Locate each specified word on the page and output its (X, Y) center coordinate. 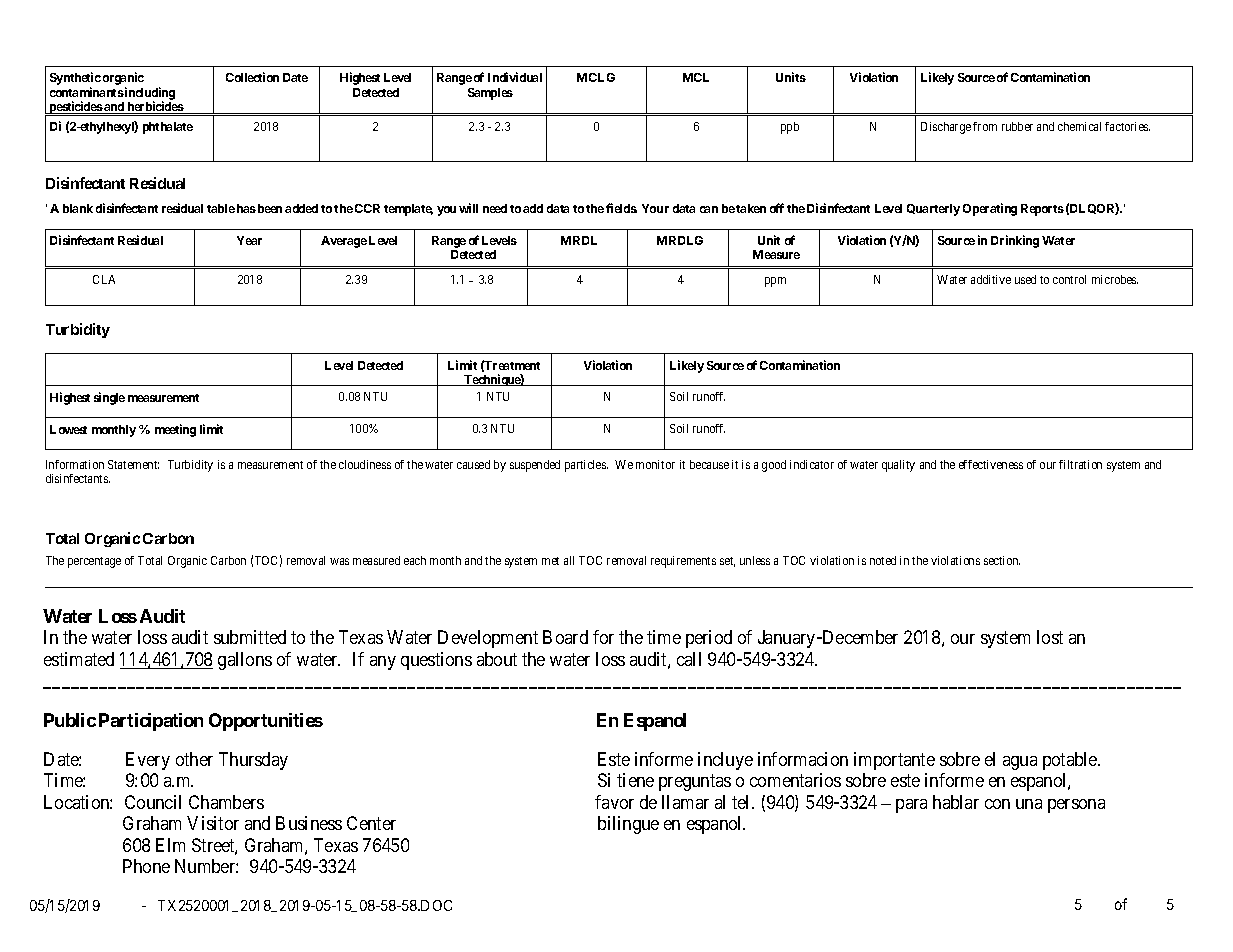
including (149, 94)
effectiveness (991, 464)
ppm (775, 282)
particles (586, 466)
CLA (104, 279)
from (985, 126)
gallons (245, 661)
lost (1050, 637)
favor (614, 802)
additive (991, 279)
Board (565, 637)
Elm (170, 845)
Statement (133, 464)
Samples (490, 94)
